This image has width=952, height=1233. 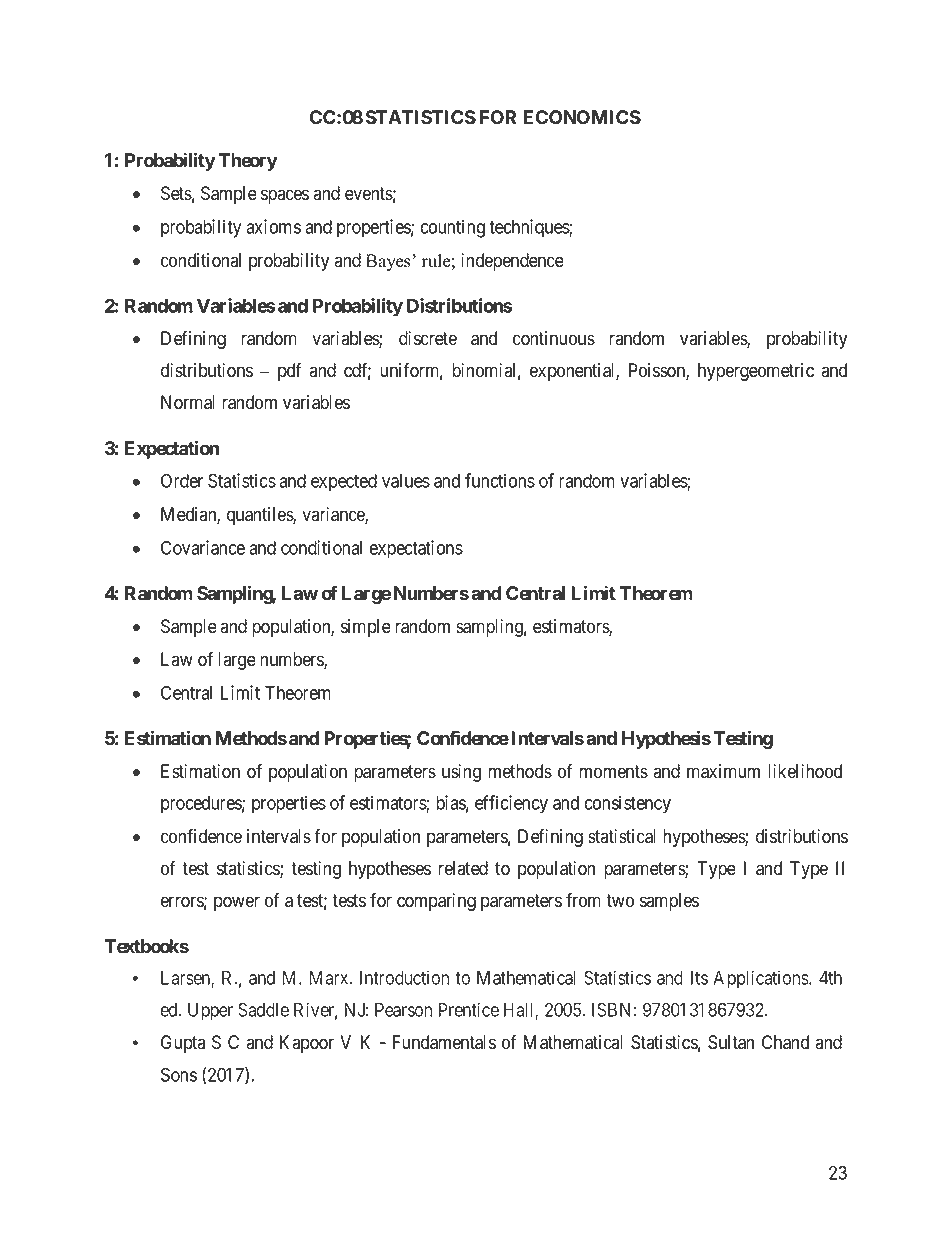 What do you see at coordinates (444, 1042) in the image?
I see `Fundamentals` at bounding box center [444, 1042].
